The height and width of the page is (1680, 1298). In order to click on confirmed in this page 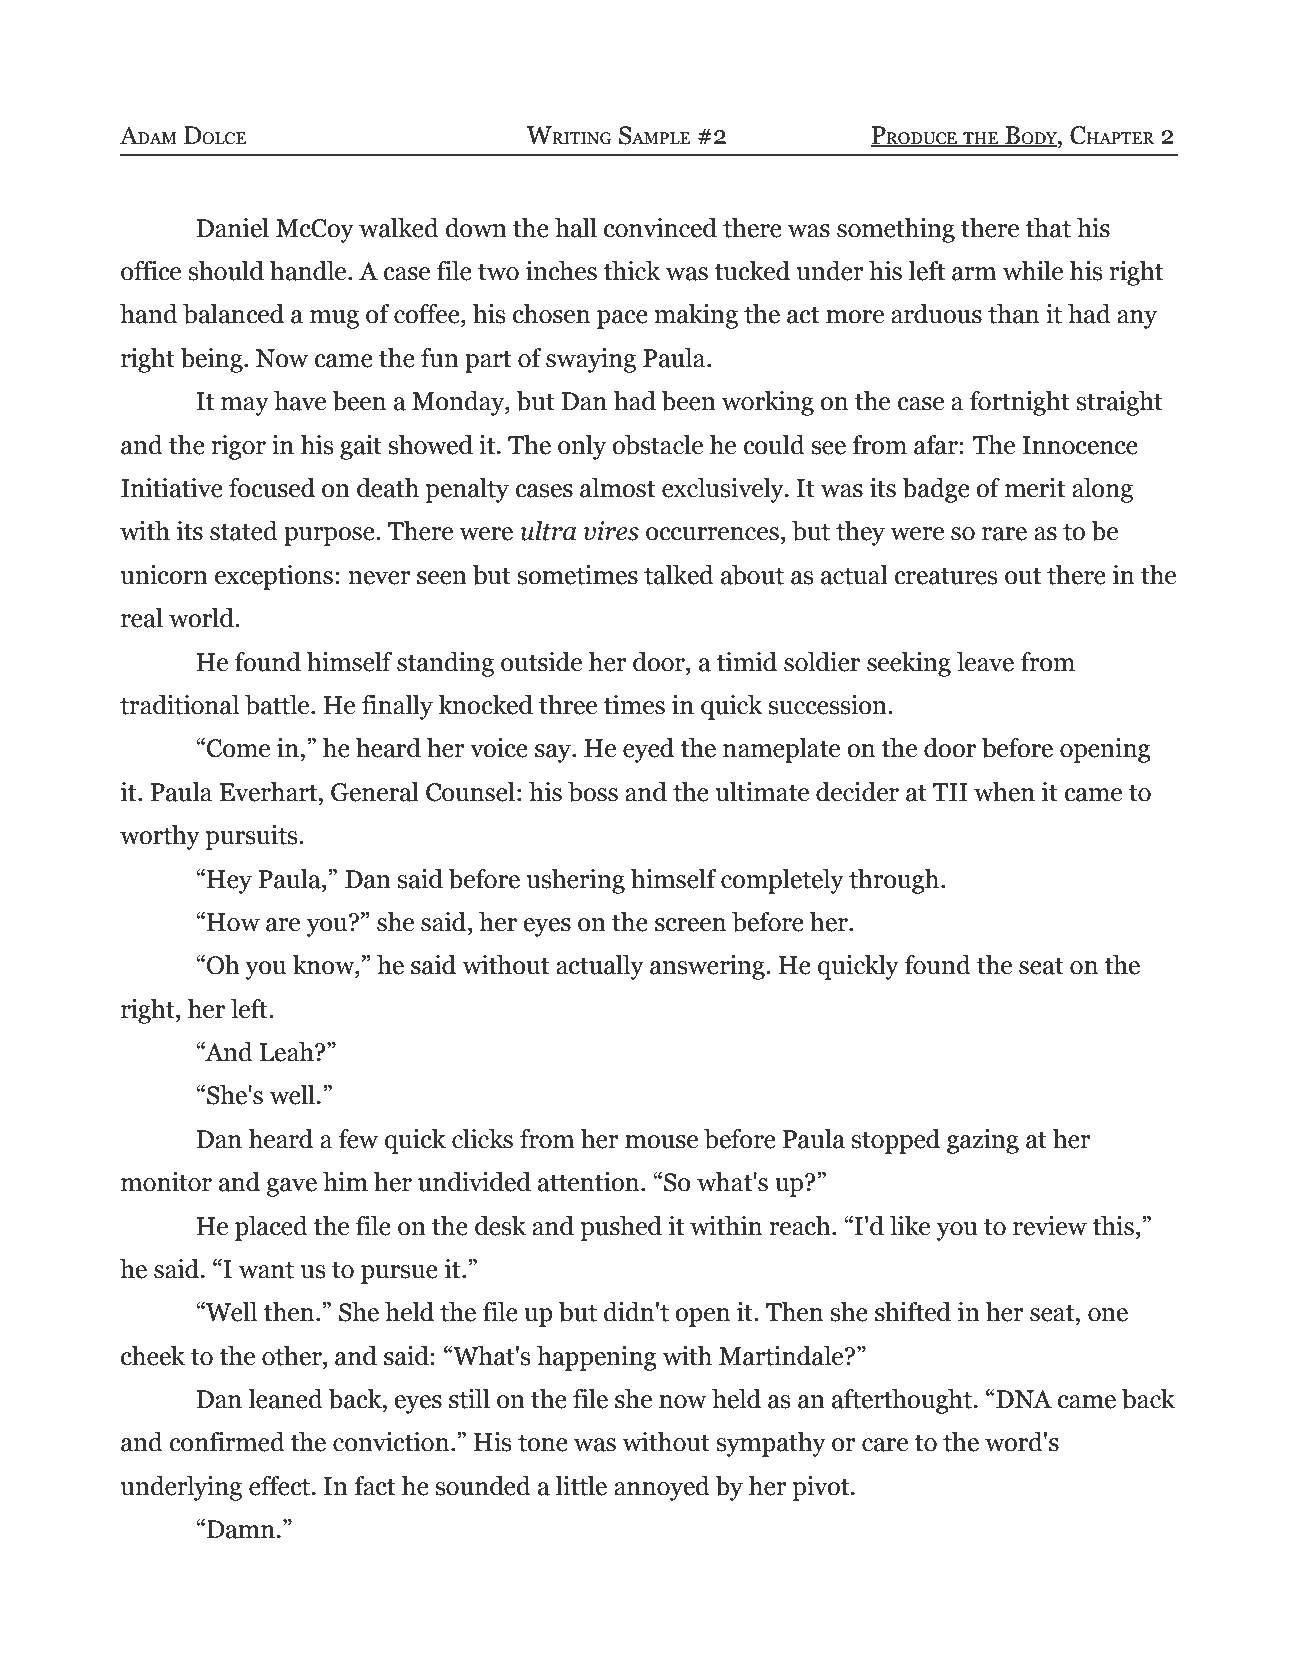, I will do `click(227, 1442)`.
